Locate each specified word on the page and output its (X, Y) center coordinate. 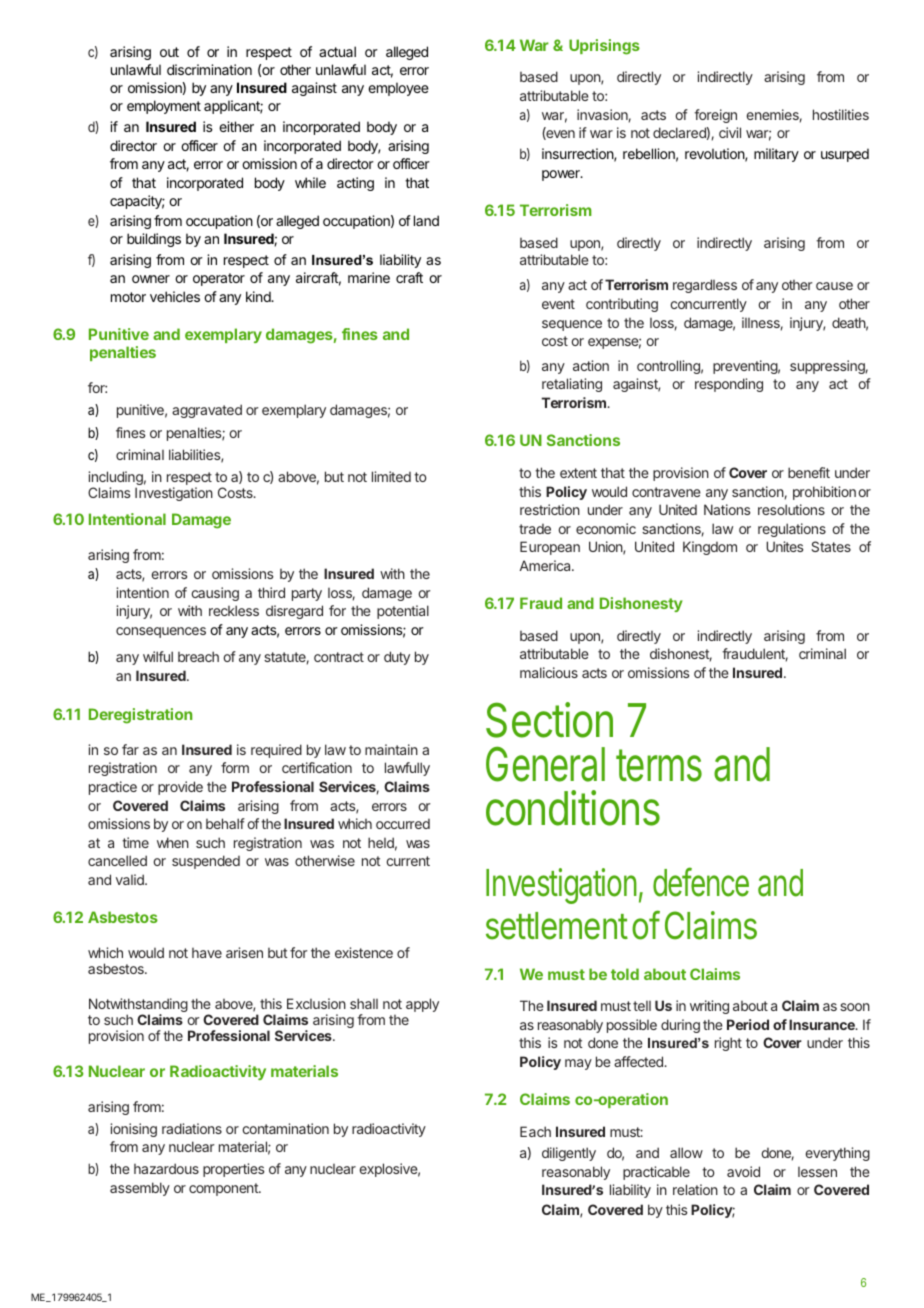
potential (403, 612)
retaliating (572, 385)
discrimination (209, 69)
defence (701, 882)
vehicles (175, 296)
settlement (557, 926)
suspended (206, 862)
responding (729, 385)
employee (398, 89)
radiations (192, 1128)
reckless (234, 610)
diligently (569, 1154)
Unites (784, 546)
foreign (715, 116)
